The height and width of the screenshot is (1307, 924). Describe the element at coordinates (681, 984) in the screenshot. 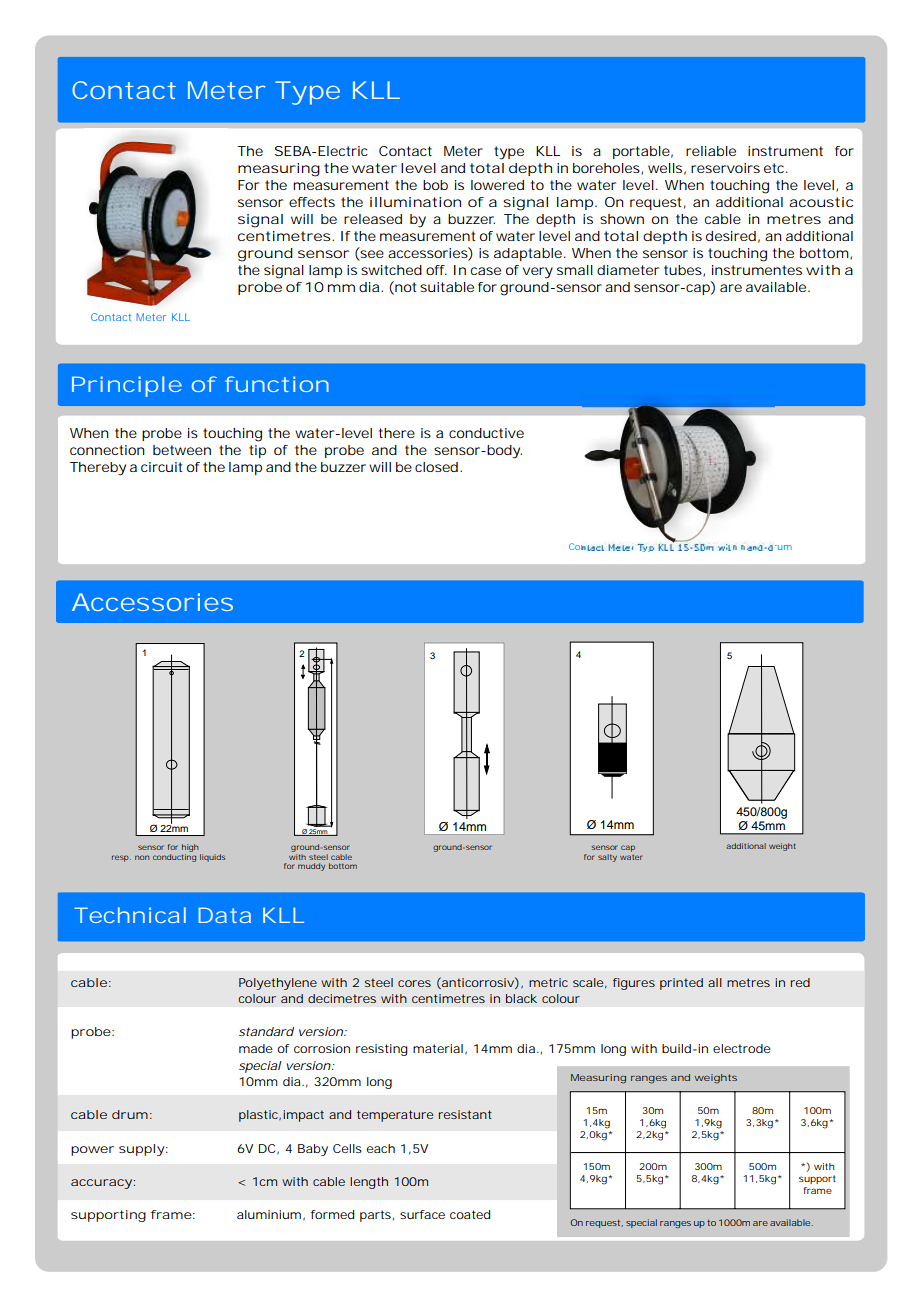

I see `printed` at that location.
